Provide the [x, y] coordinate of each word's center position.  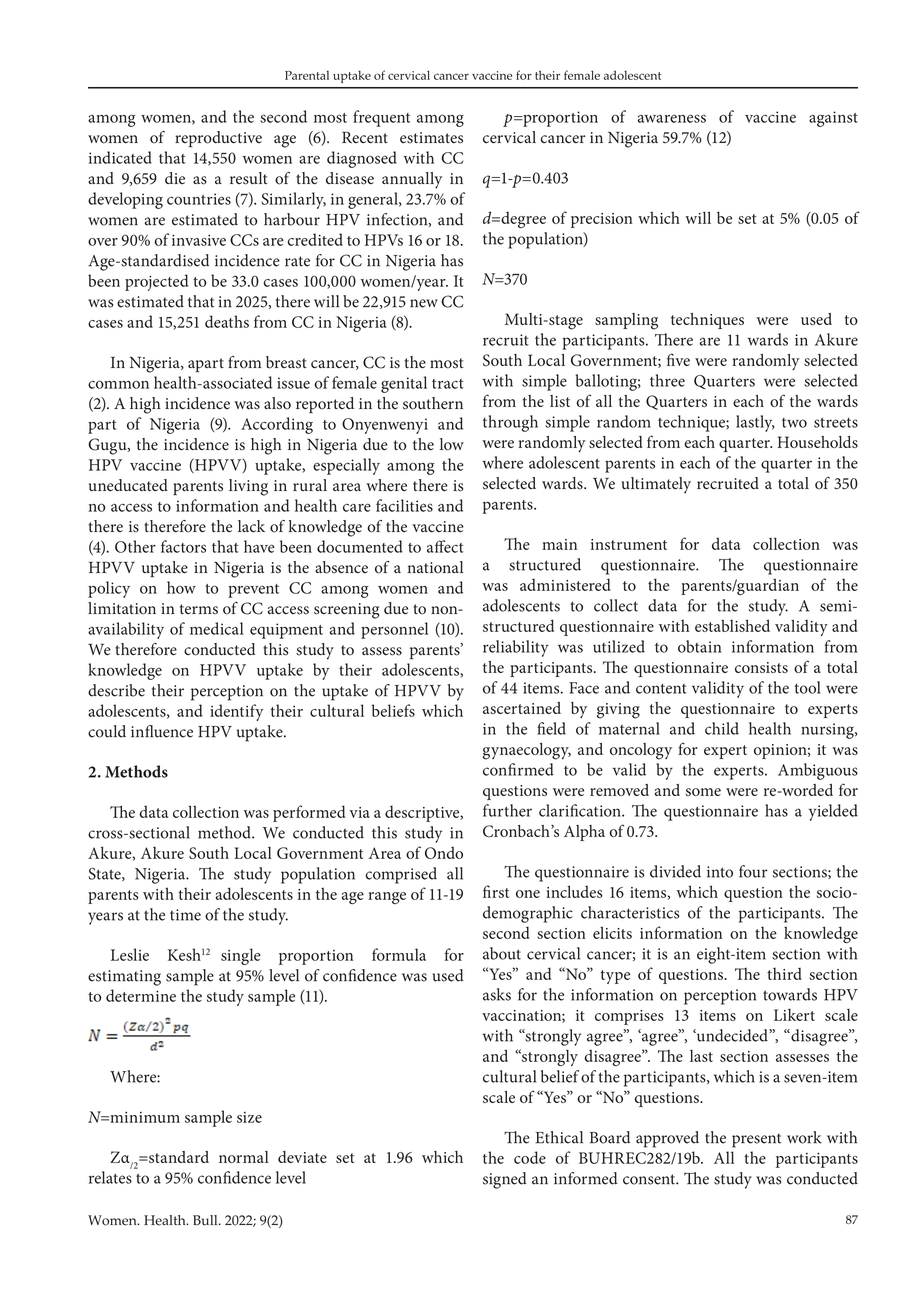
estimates [431, 138]
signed [505, 1180]
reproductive [218, 139]
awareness [672, 118]
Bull [206, 1220]
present [756, 1140]
